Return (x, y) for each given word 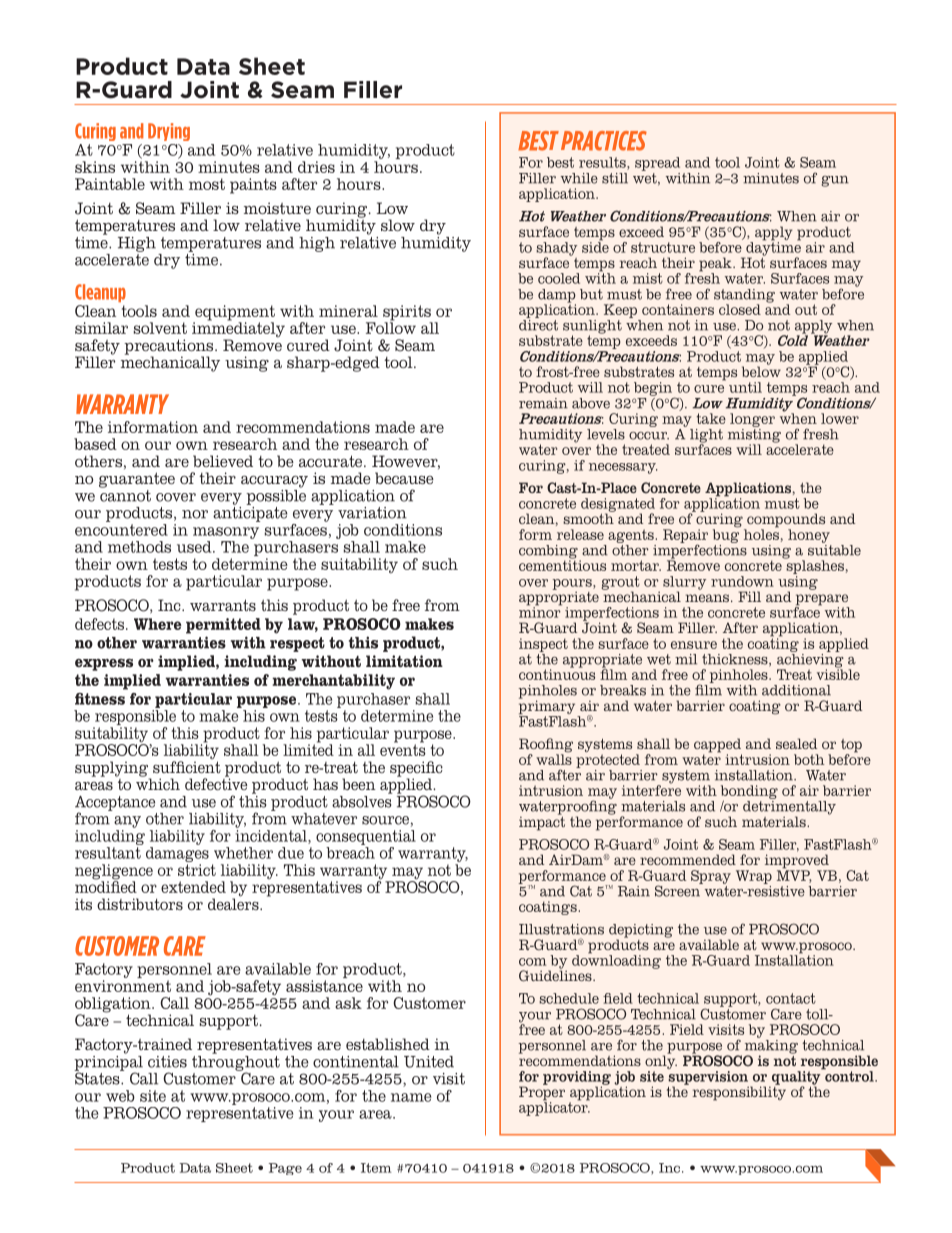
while (579, 178)
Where (158, 624)
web (120, 1096)
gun (835, 181)
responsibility (739, 1092)
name (411, 1097)
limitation (404, 661)
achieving (810, 660)
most (207, 184)
